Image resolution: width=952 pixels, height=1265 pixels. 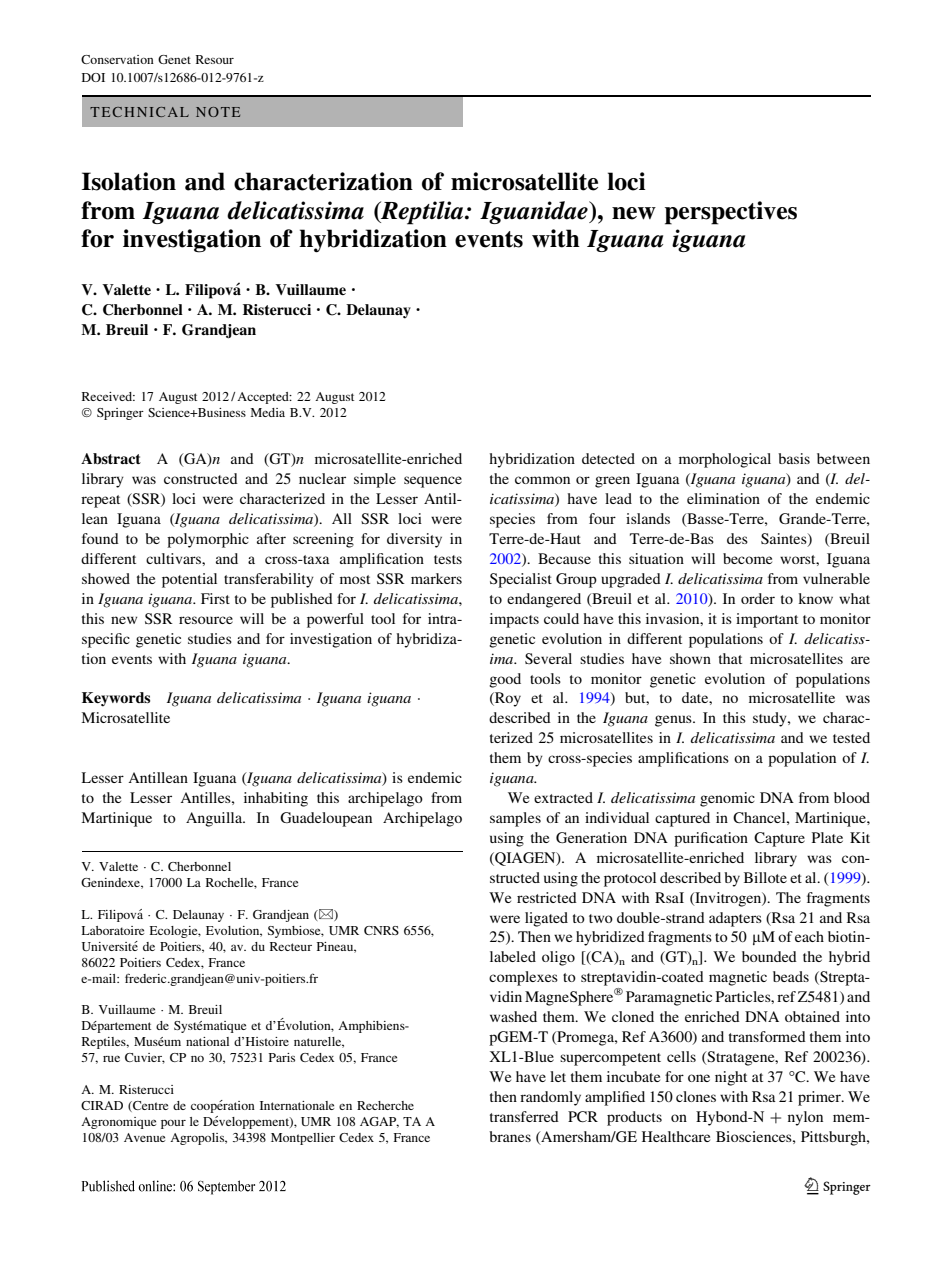 What do you see at coordinates (758, 598) in the page?
I see `order` at bounding box center [758, 598].
